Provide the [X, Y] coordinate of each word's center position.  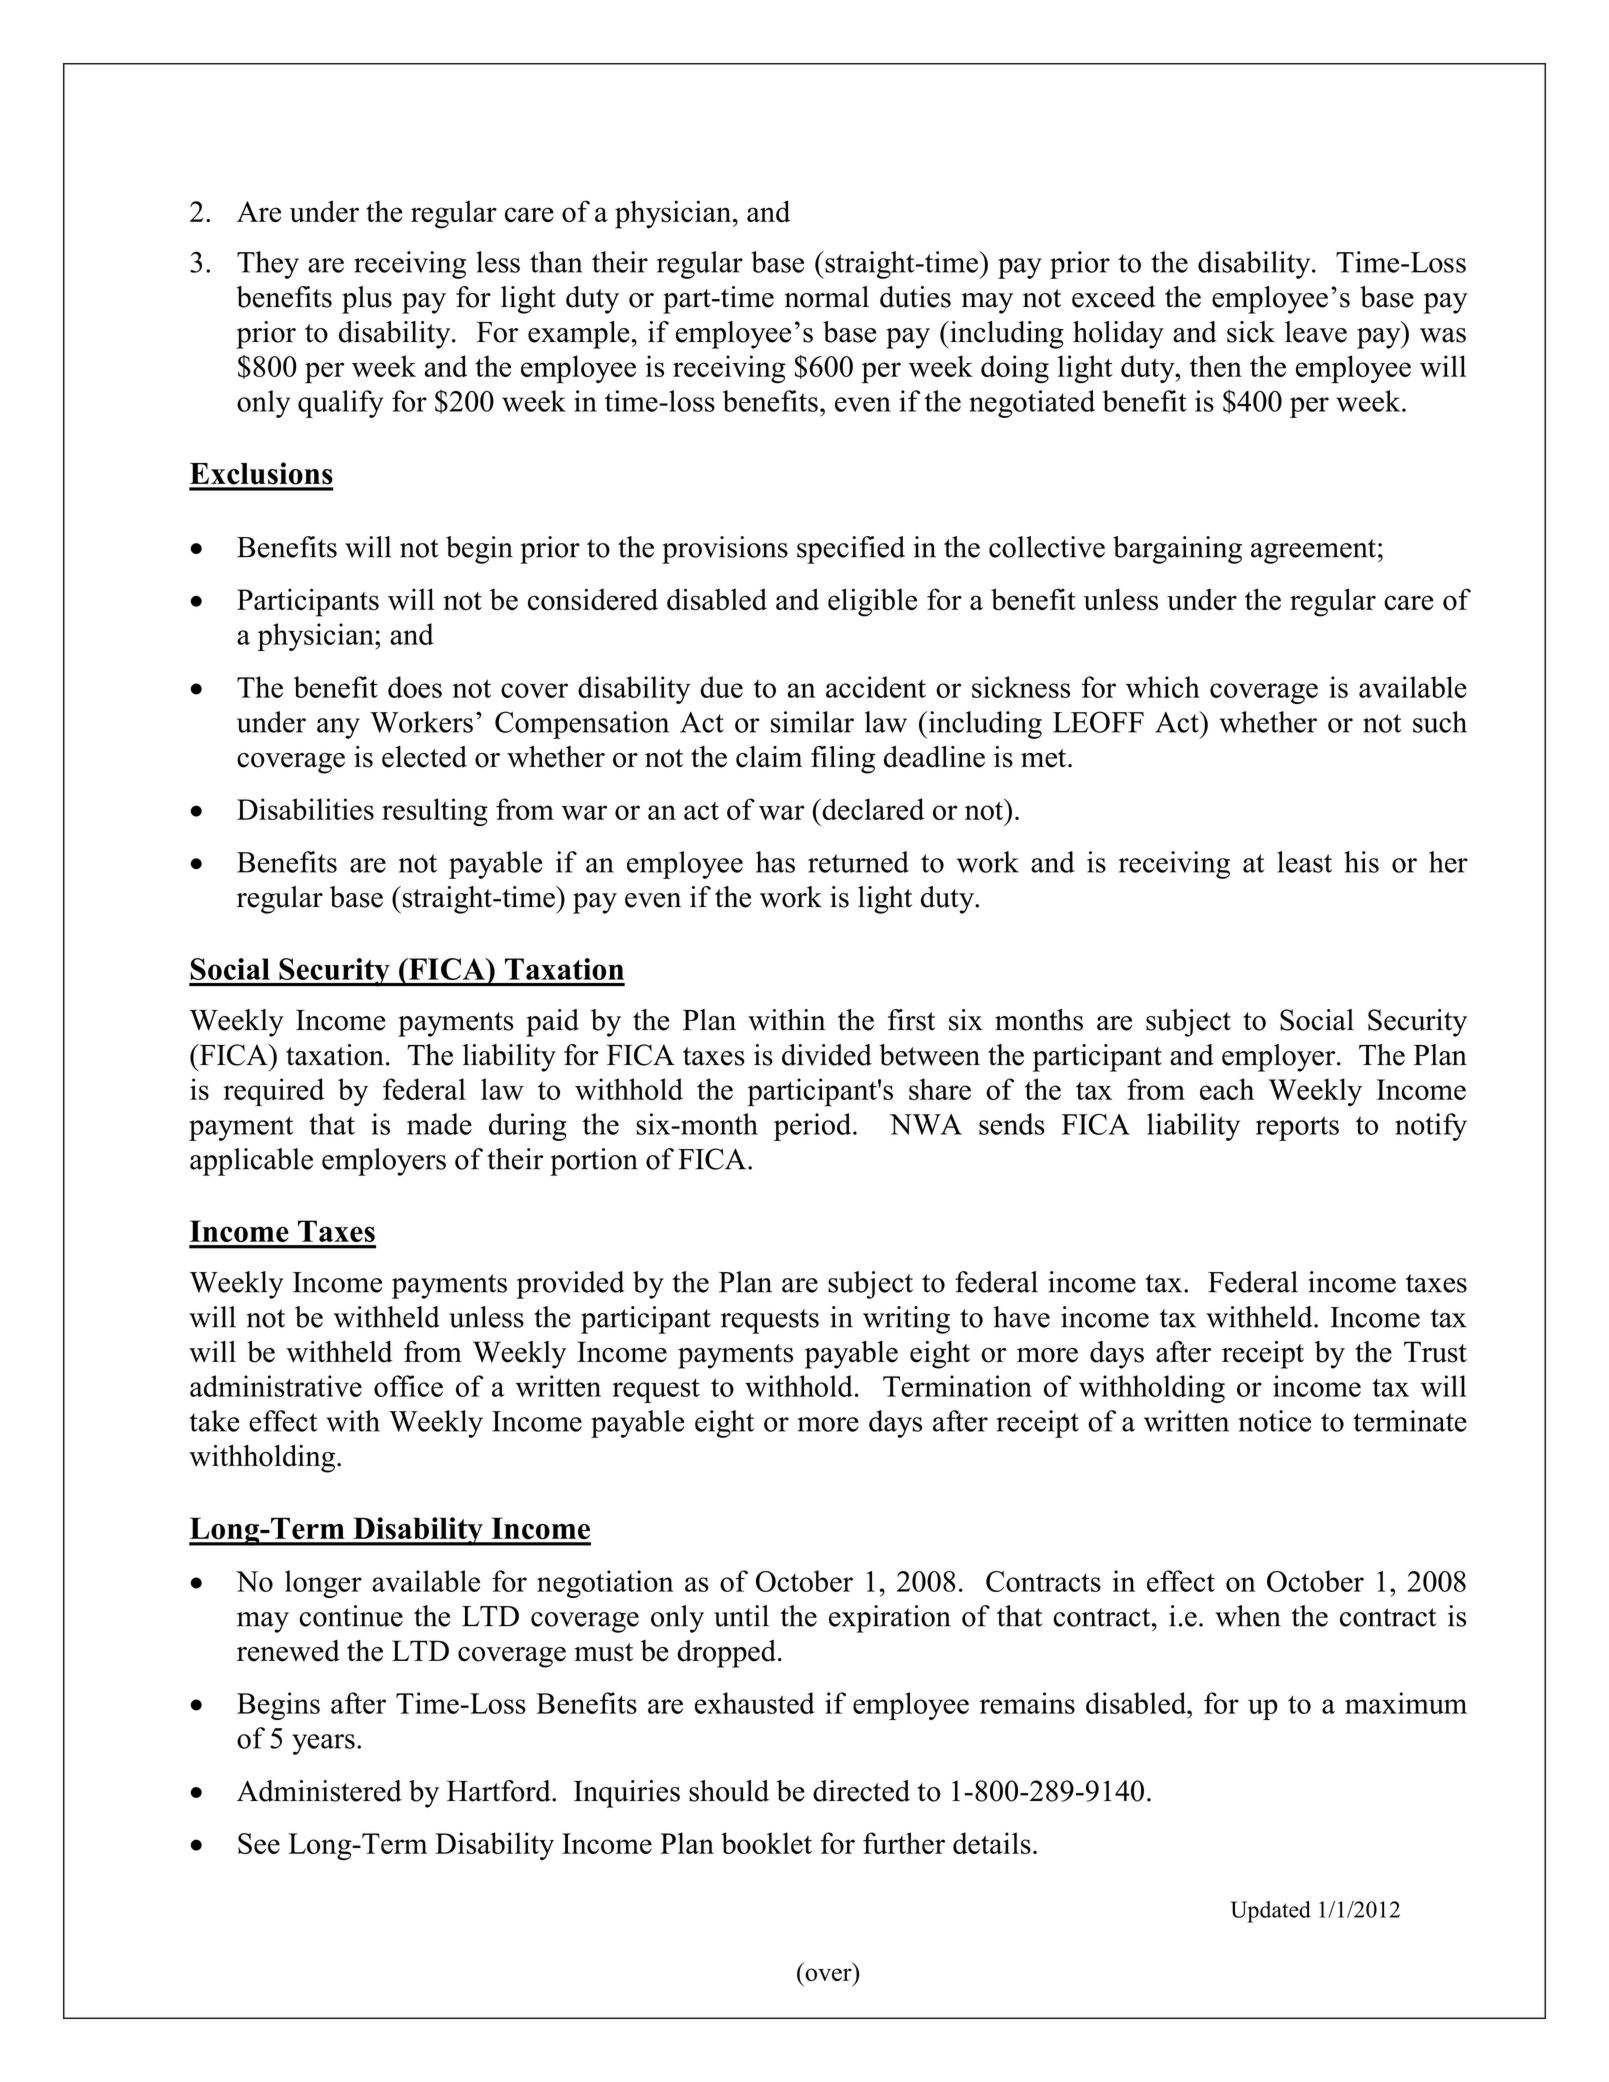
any [338, 728]
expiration [890, 1619]
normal [827, 297]
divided [827, 1055]
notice [1274, 1421]
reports [1297, 1128]
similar [812, 722]
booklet [766, 1843]
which [1163, 687]
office [408, 1386]
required [273, 1092]
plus [367, 300]
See [259, 1843]
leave [1316, 332]
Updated [1271, 1912]
